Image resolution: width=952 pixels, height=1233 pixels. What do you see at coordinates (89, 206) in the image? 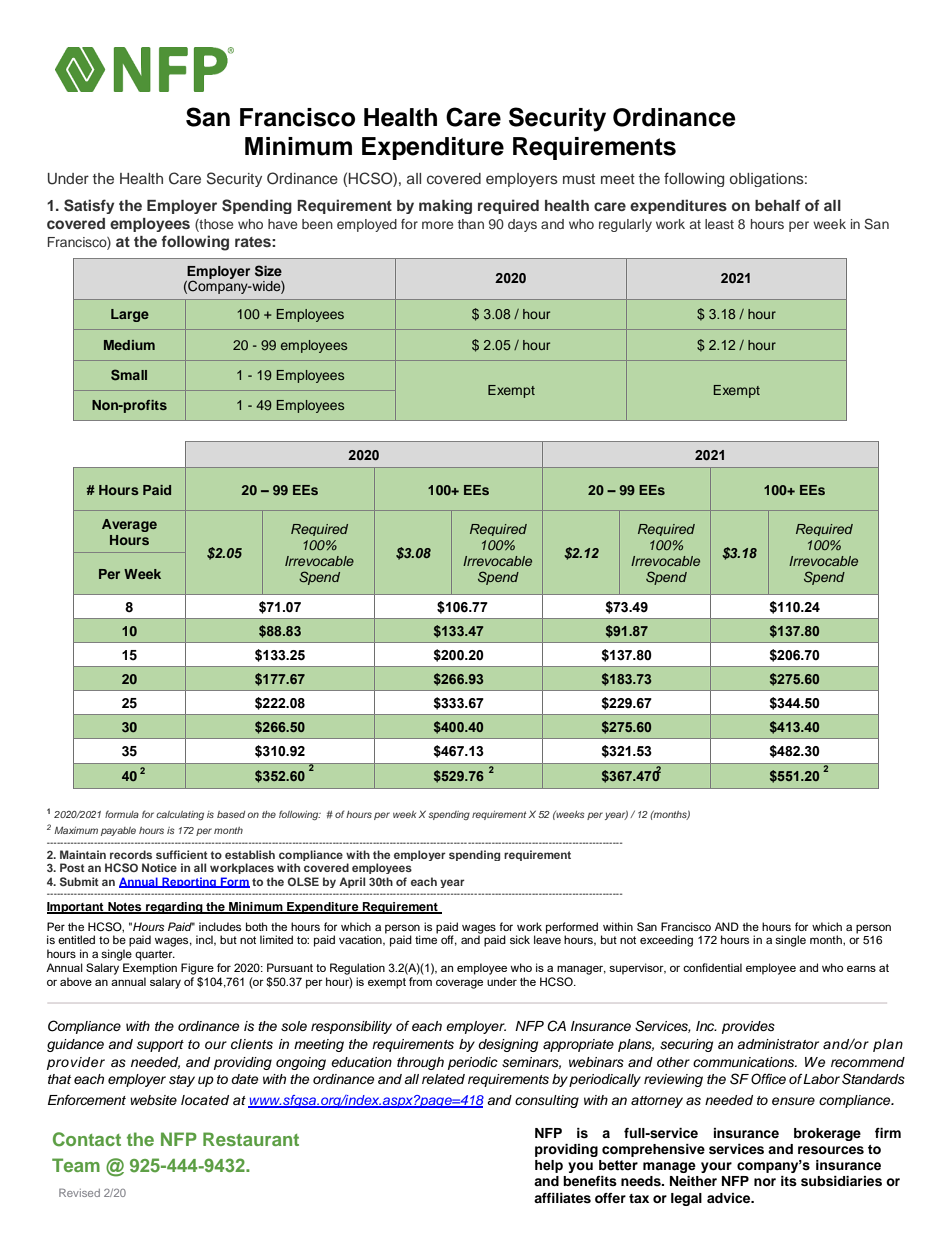
I see `Satisfy` at bounding box center [89, 206].
